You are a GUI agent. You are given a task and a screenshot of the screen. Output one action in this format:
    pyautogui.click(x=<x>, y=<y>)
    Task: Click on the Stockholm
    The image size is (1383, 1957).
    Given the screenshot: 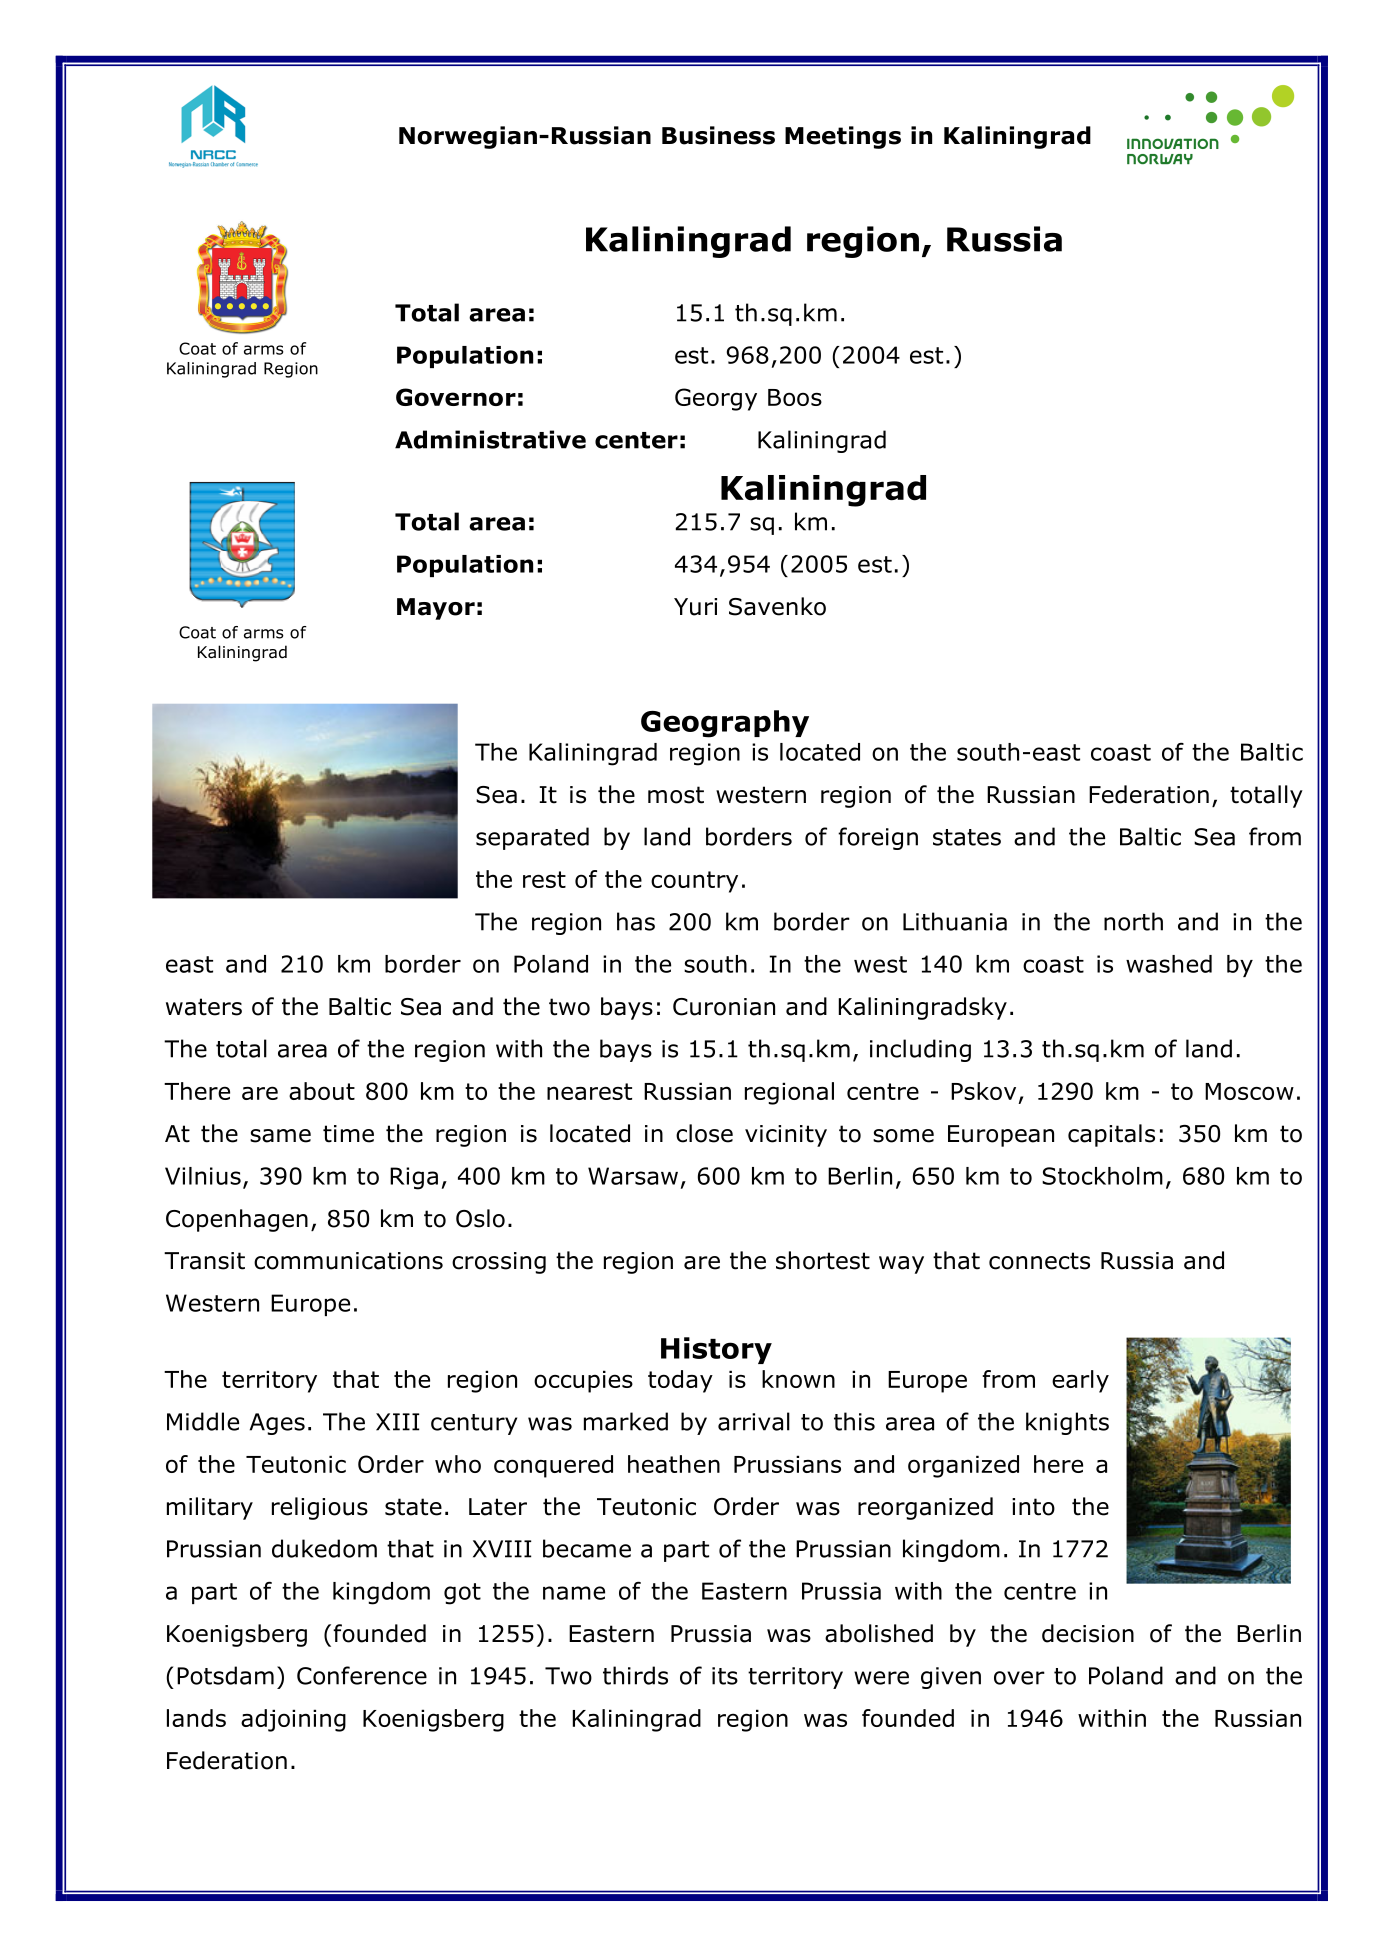 What is the action you would take?
    pyautogui.click(x=1102, y=1176)
